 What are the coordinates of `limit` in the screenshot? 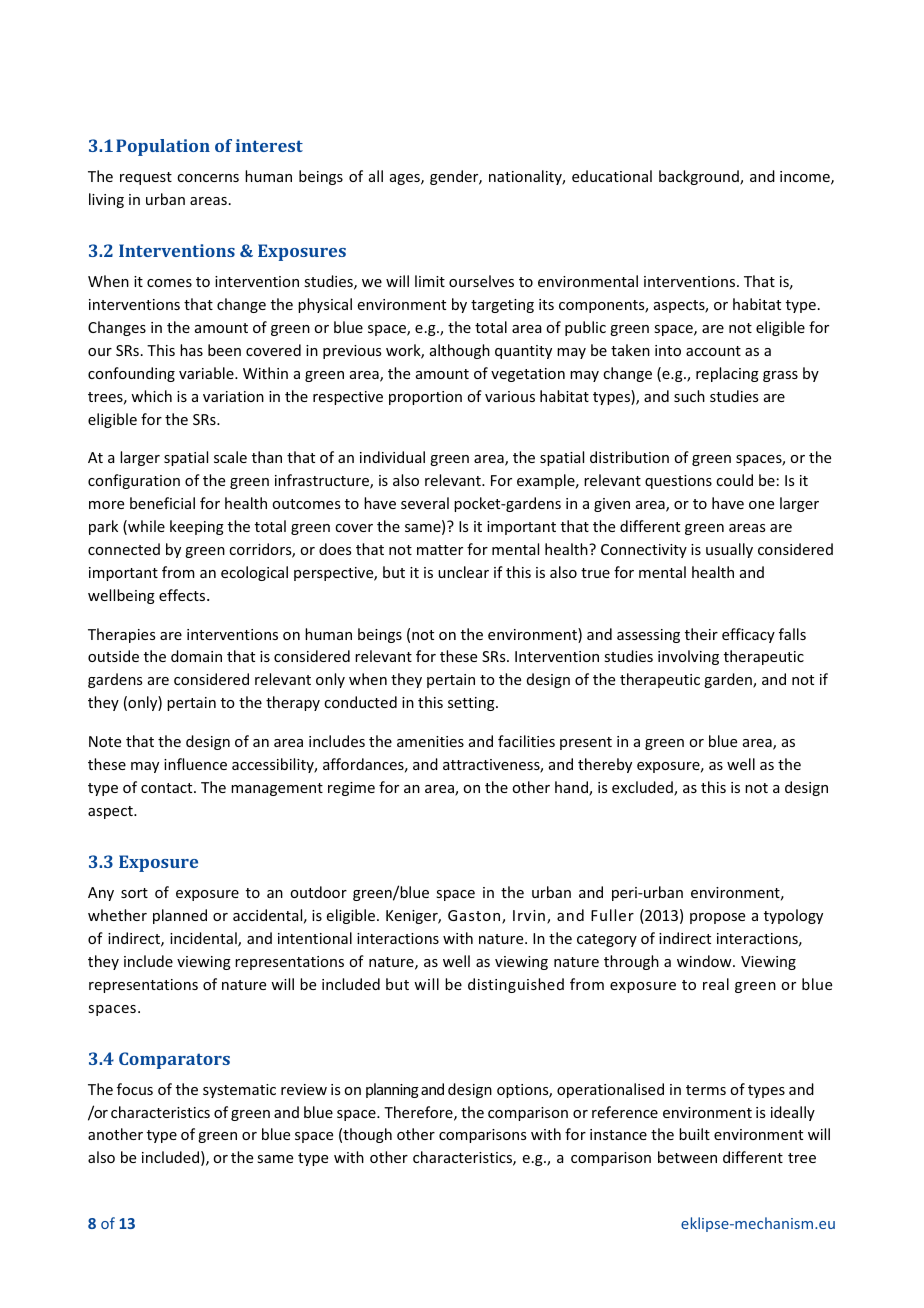 It's located at (430, 281).
